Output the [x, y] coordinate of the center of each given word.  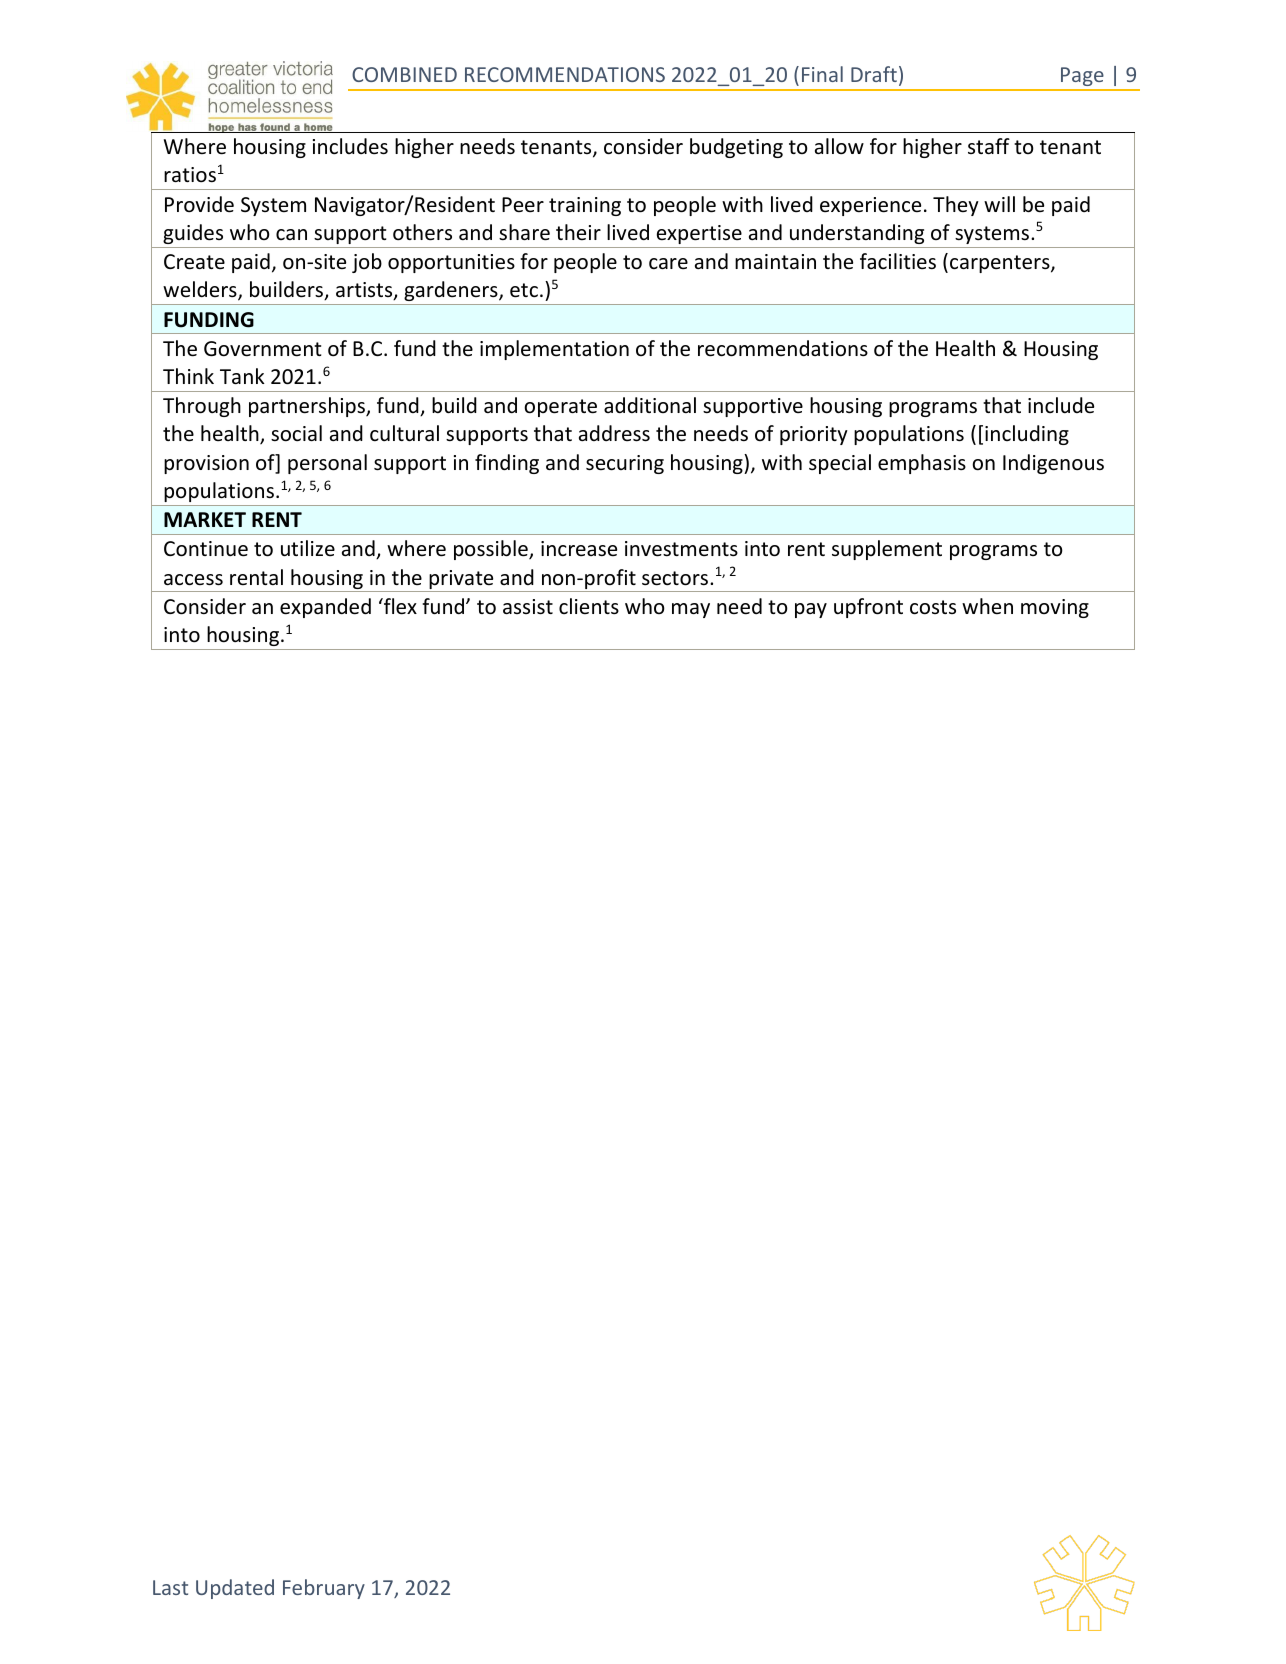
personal [327, 464]
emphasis [922, 464]
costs [933, 607]
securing [625, 464]
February [324, 1589]
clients [589, 606]
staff [989, 146]
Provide [199, 204]
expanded [325, 608]
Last [170, 1587]
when [987, 606]
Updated [235, 1589]
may [691, 610]
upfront [868, 608]
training [585, 206]
